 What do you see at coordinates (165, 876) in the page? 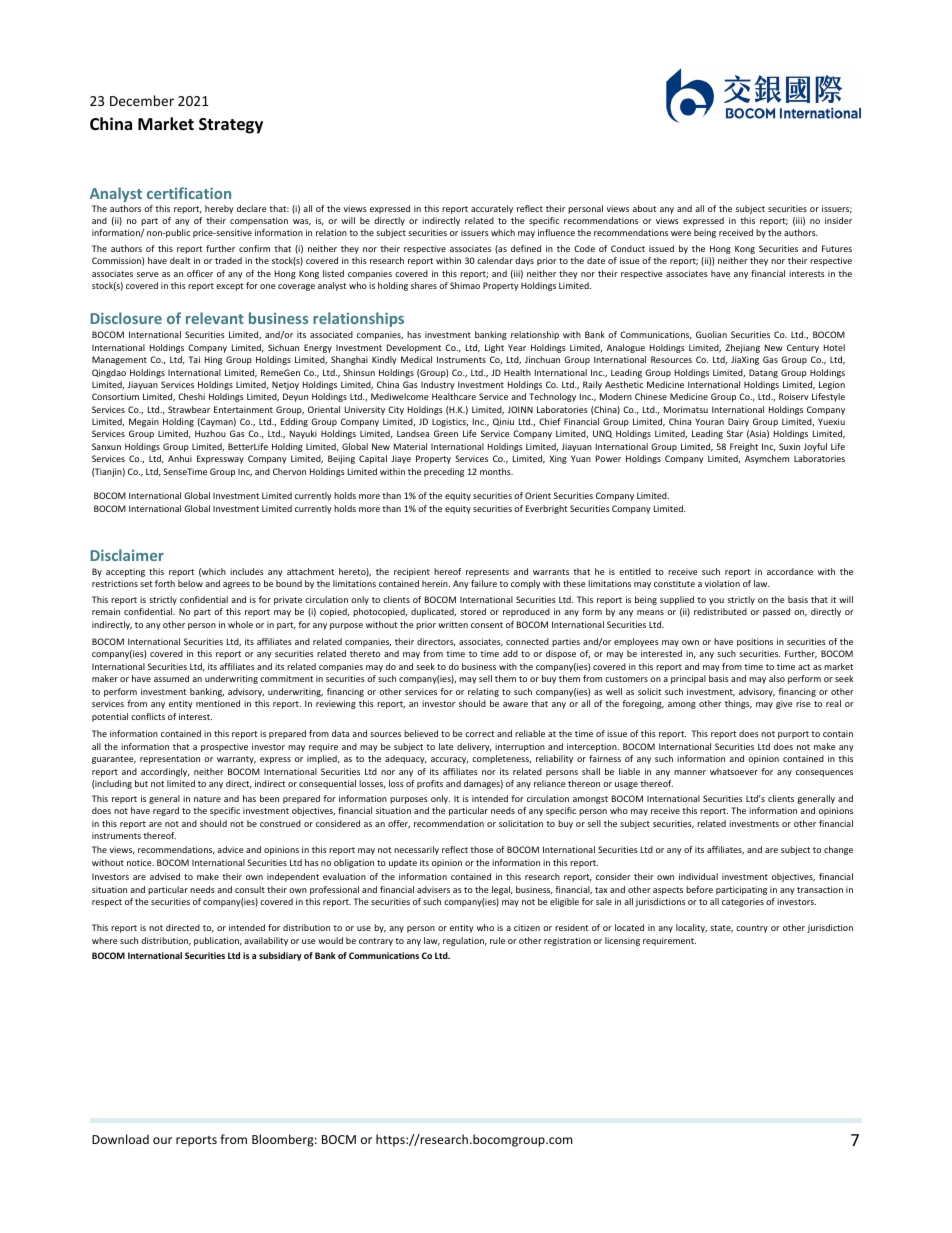
I see `advised` at bounding box center [165, 876].
